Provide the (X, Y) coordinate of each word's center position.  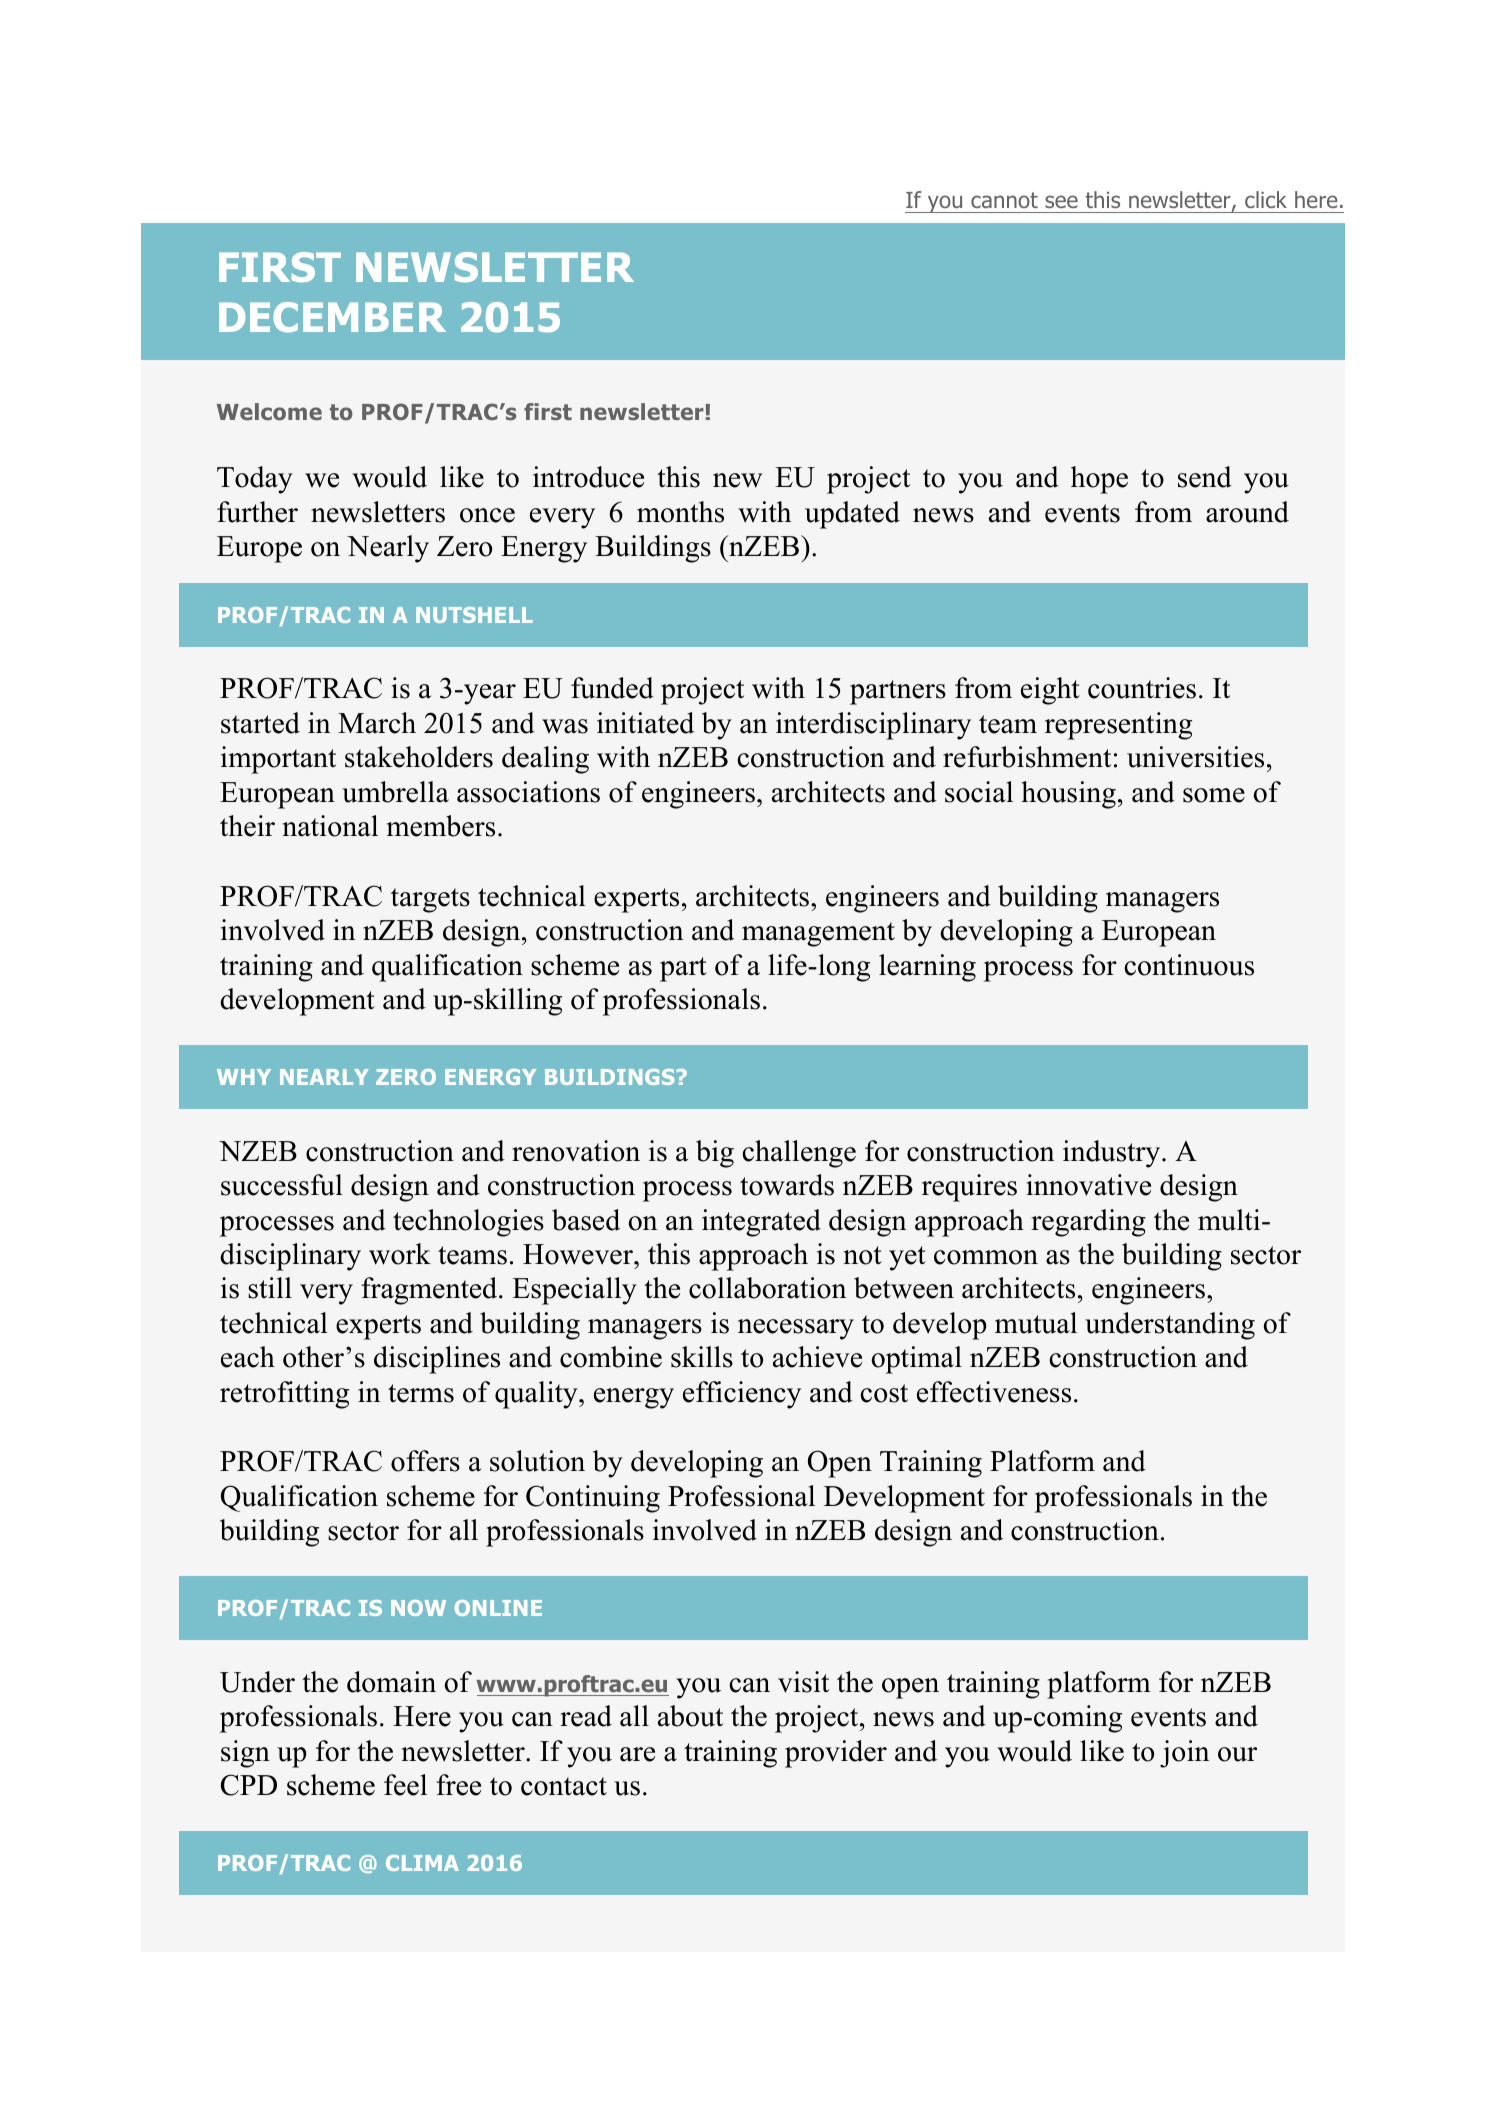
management (818, 934)
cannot (1004, 200)
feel (405, 1785)
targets (430, 900)
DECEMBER (332, 317)
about (690, 1716)
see (1061, 201)
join (1184, 1754)
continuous (1189, 965)
